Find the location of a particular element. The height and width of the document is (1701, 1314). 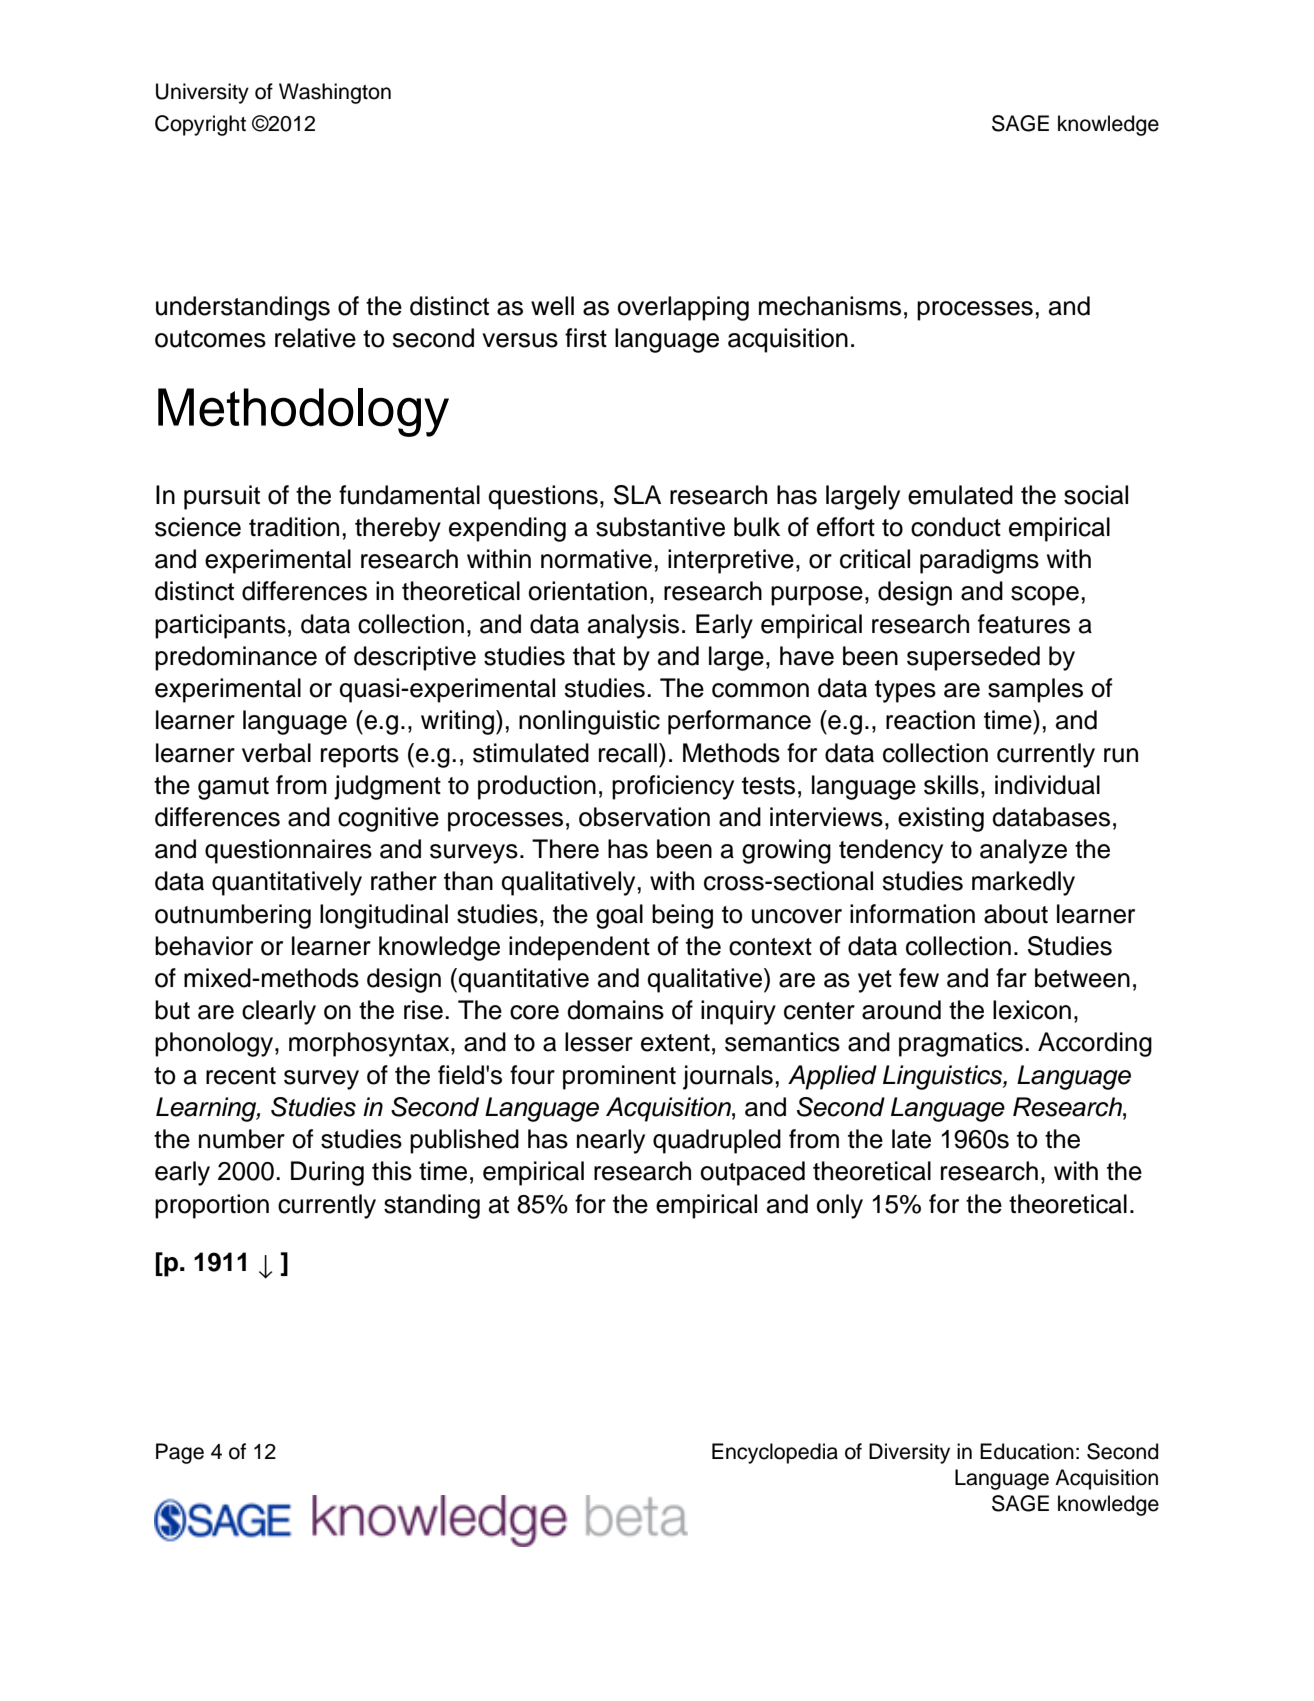

SLA is located at coordinates (637, 495).
